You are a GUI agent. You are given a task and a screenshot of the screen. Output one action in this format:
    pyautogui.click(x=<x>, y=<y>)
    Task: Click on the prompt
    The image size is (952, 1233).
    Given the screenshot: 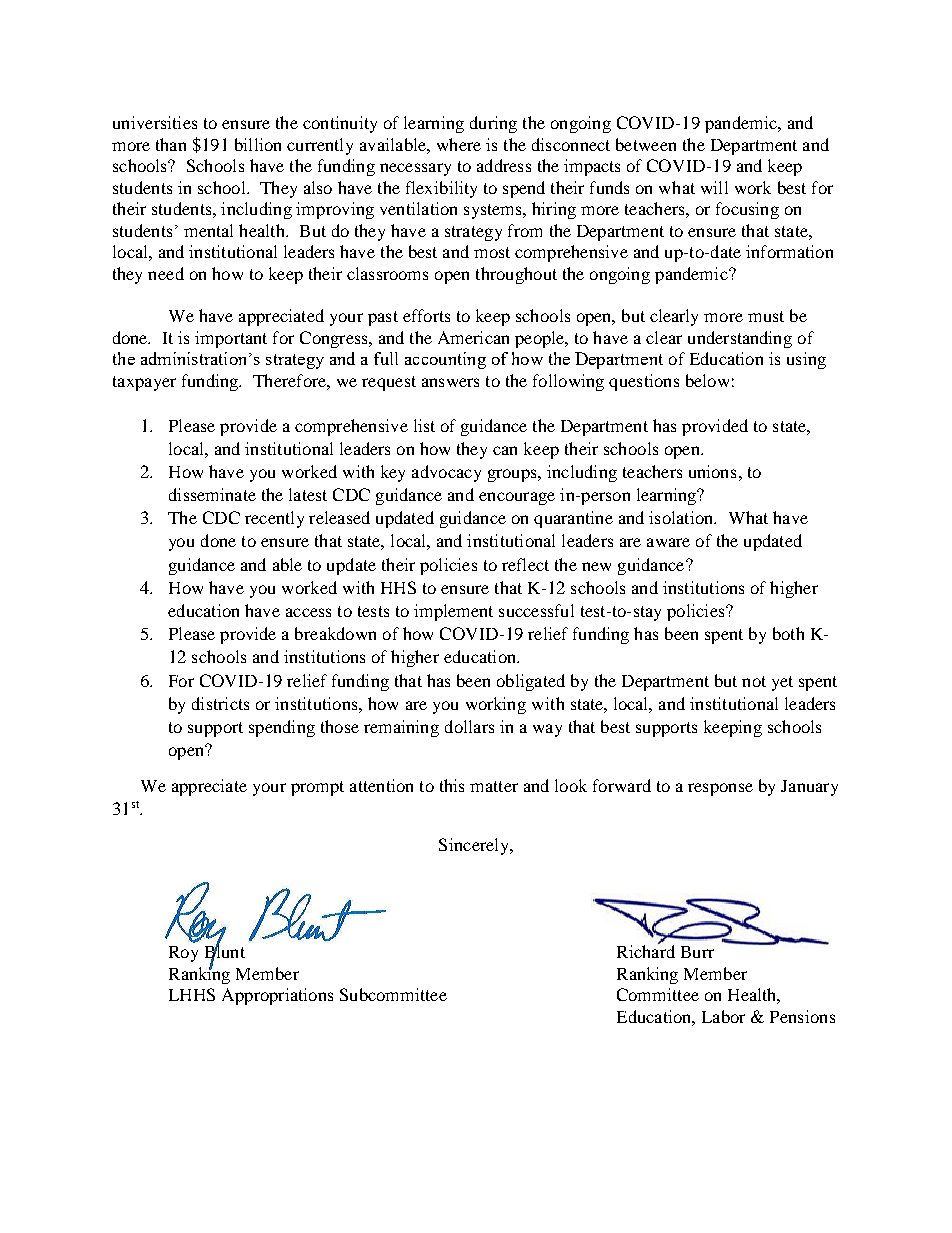 What is the action you would take?
    pyautogui.click(x=317, y=788)
